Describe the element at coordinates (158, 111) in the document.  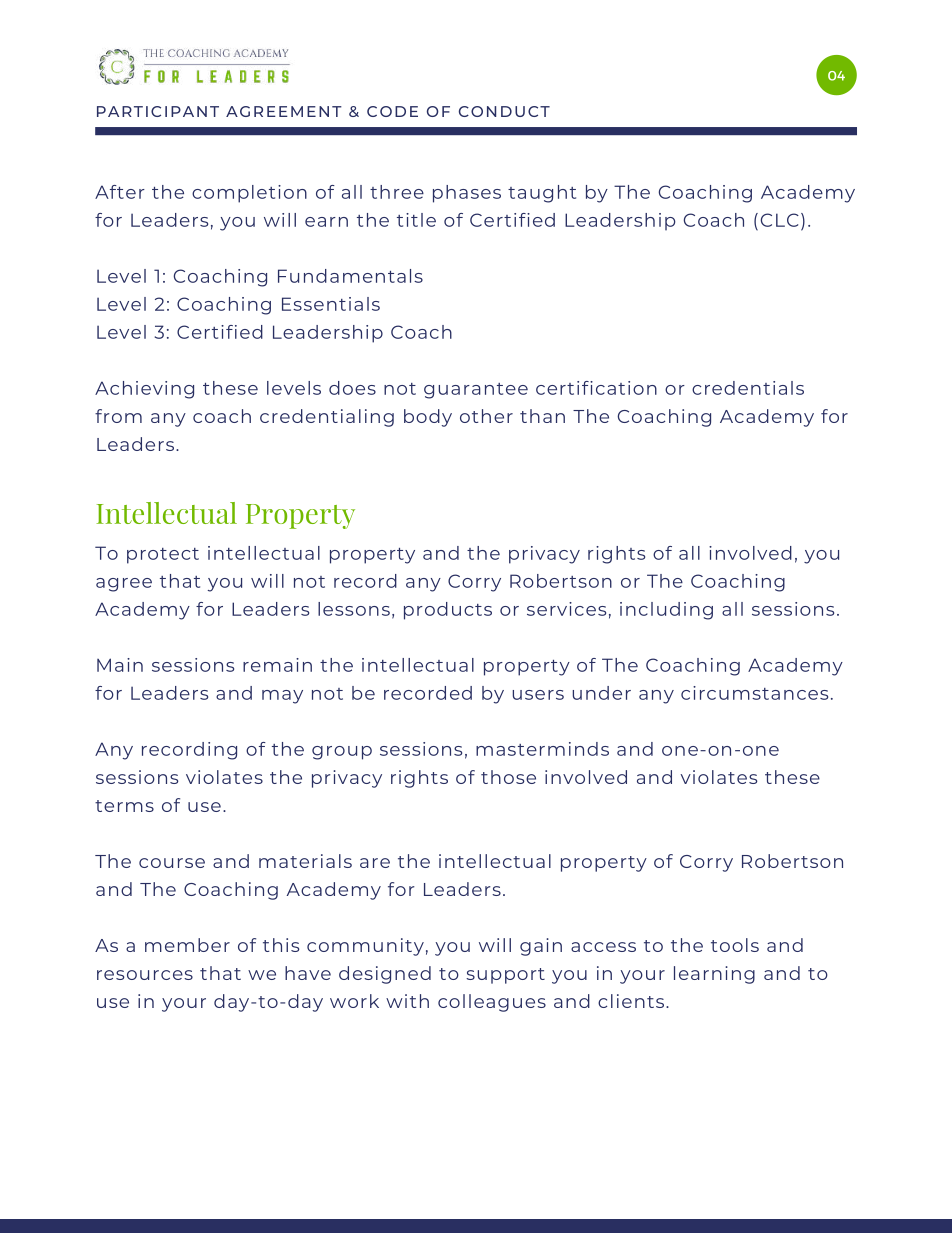
I see `PARTICIPANT` at that location.
